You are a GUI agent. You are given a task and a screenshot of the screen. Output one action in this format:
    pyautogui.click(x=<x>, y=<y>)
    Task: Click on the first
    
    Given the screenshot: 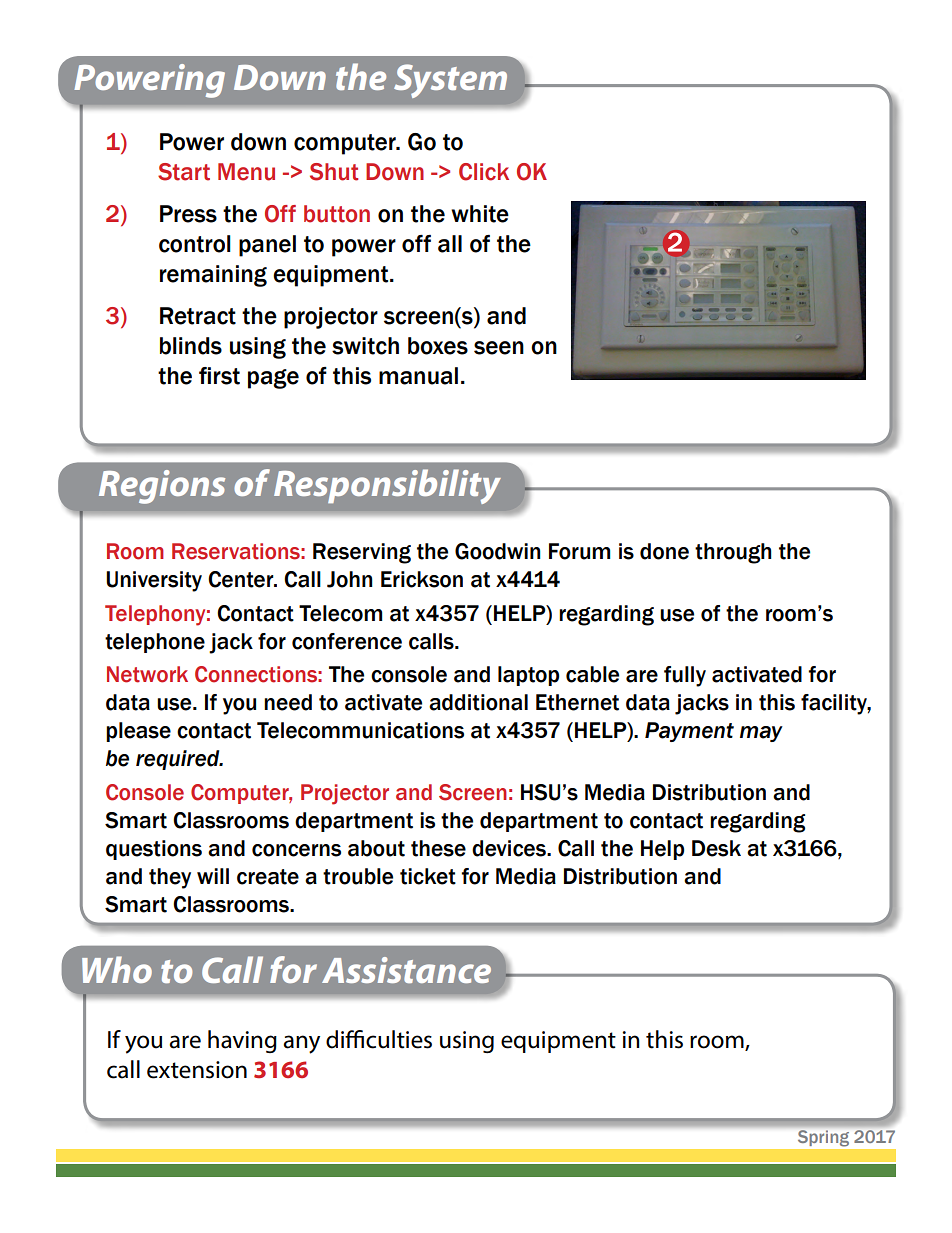 What is the action you would take?
    pyautogui.click(x=219, y=376)
